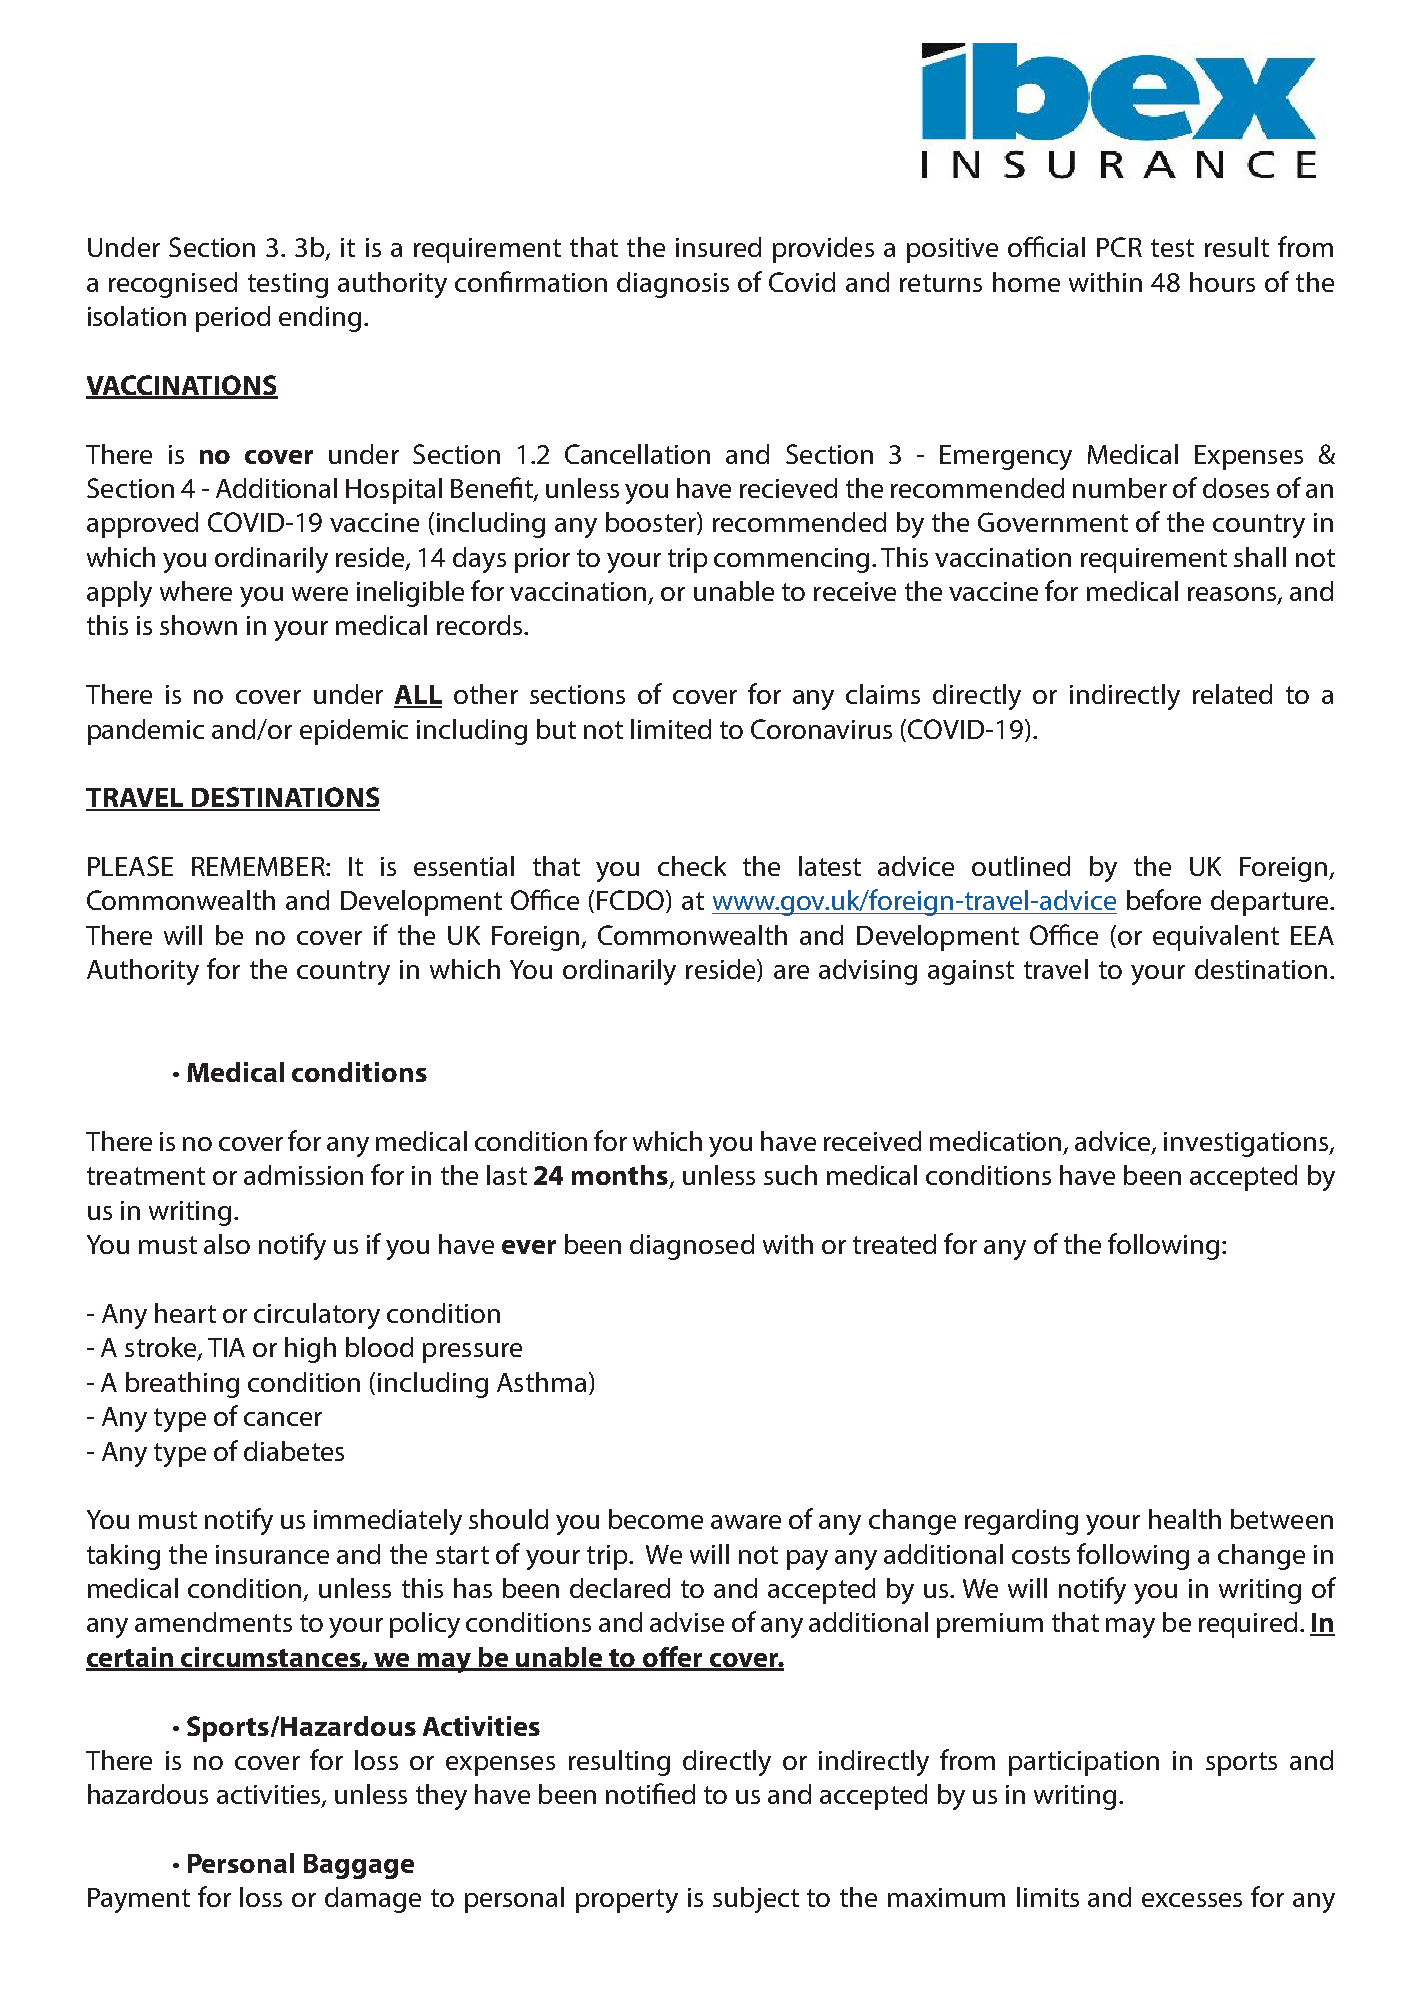  What do you see at coordinates (359, 1866) in the screenshot?
I see `Baggage` at bounding box center [359, 1866].
